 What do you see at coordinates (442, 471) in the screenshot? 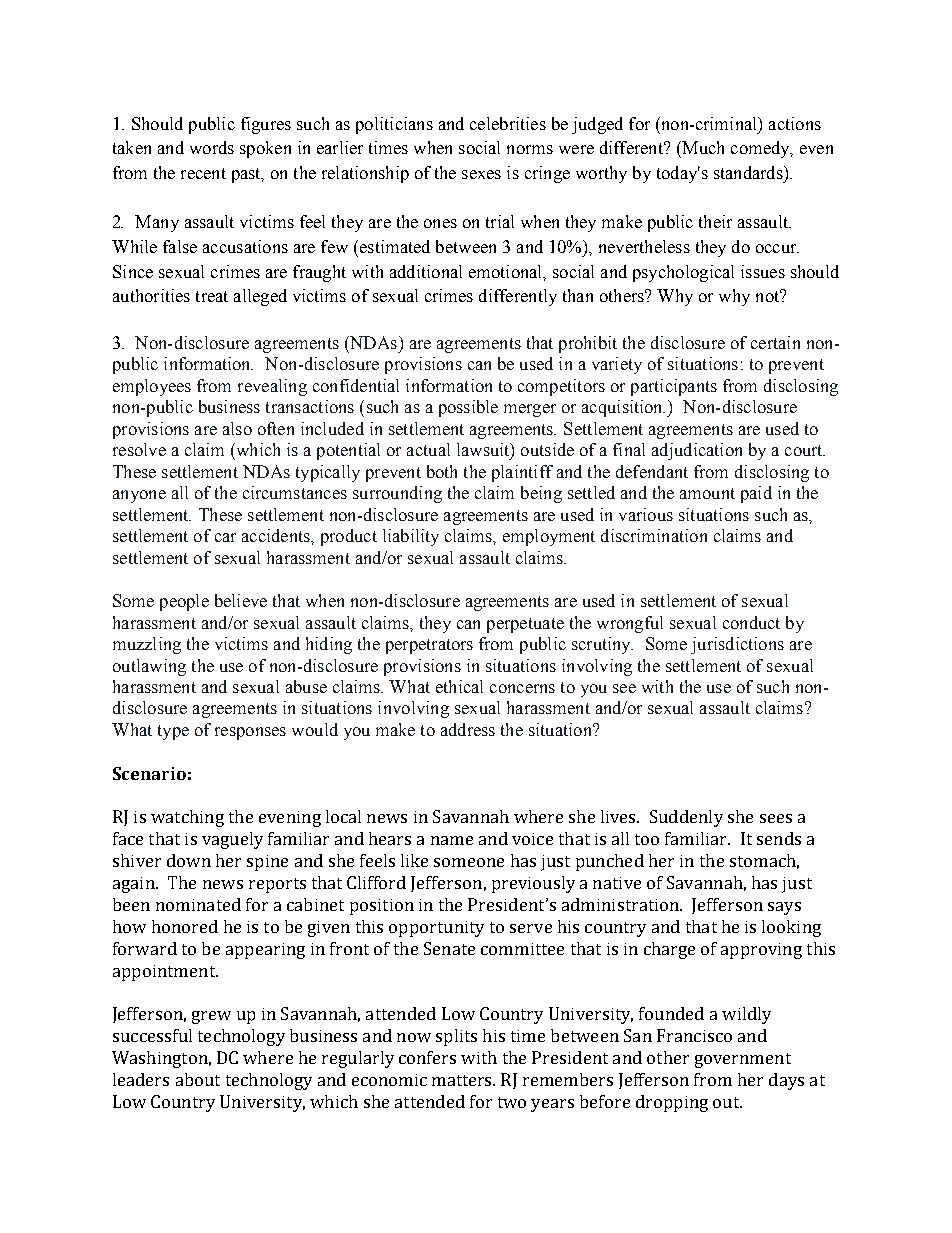
I see `both` at bounding box center [442, 471].
